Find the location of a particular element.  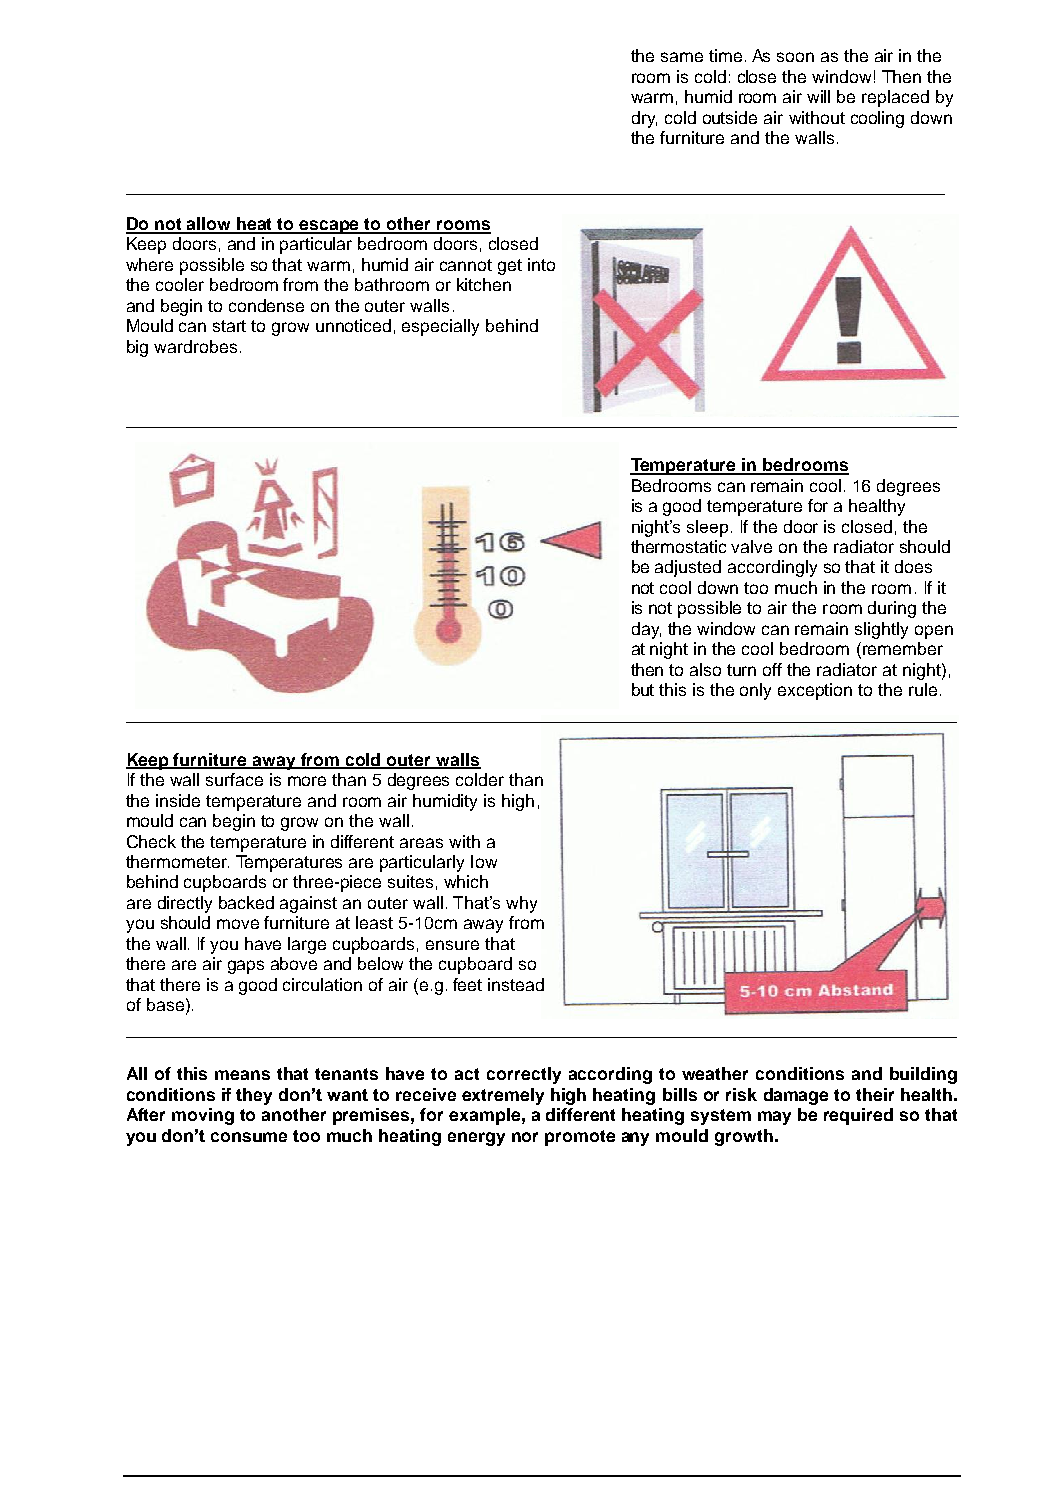

will is located at coordinates (818, 96).
